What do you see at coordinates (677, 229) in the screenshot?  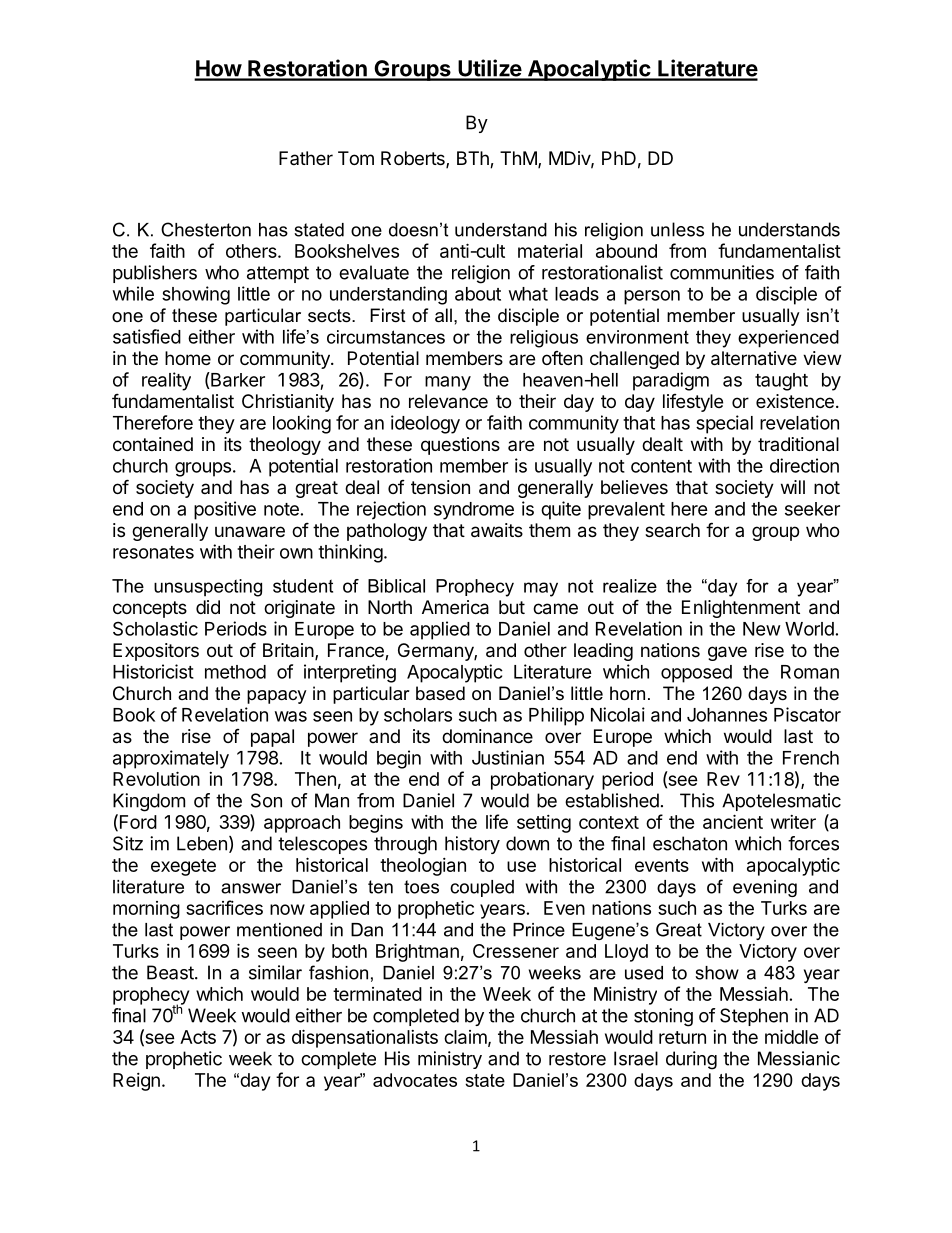 I see `unless` at bounding box center [677, 229].
